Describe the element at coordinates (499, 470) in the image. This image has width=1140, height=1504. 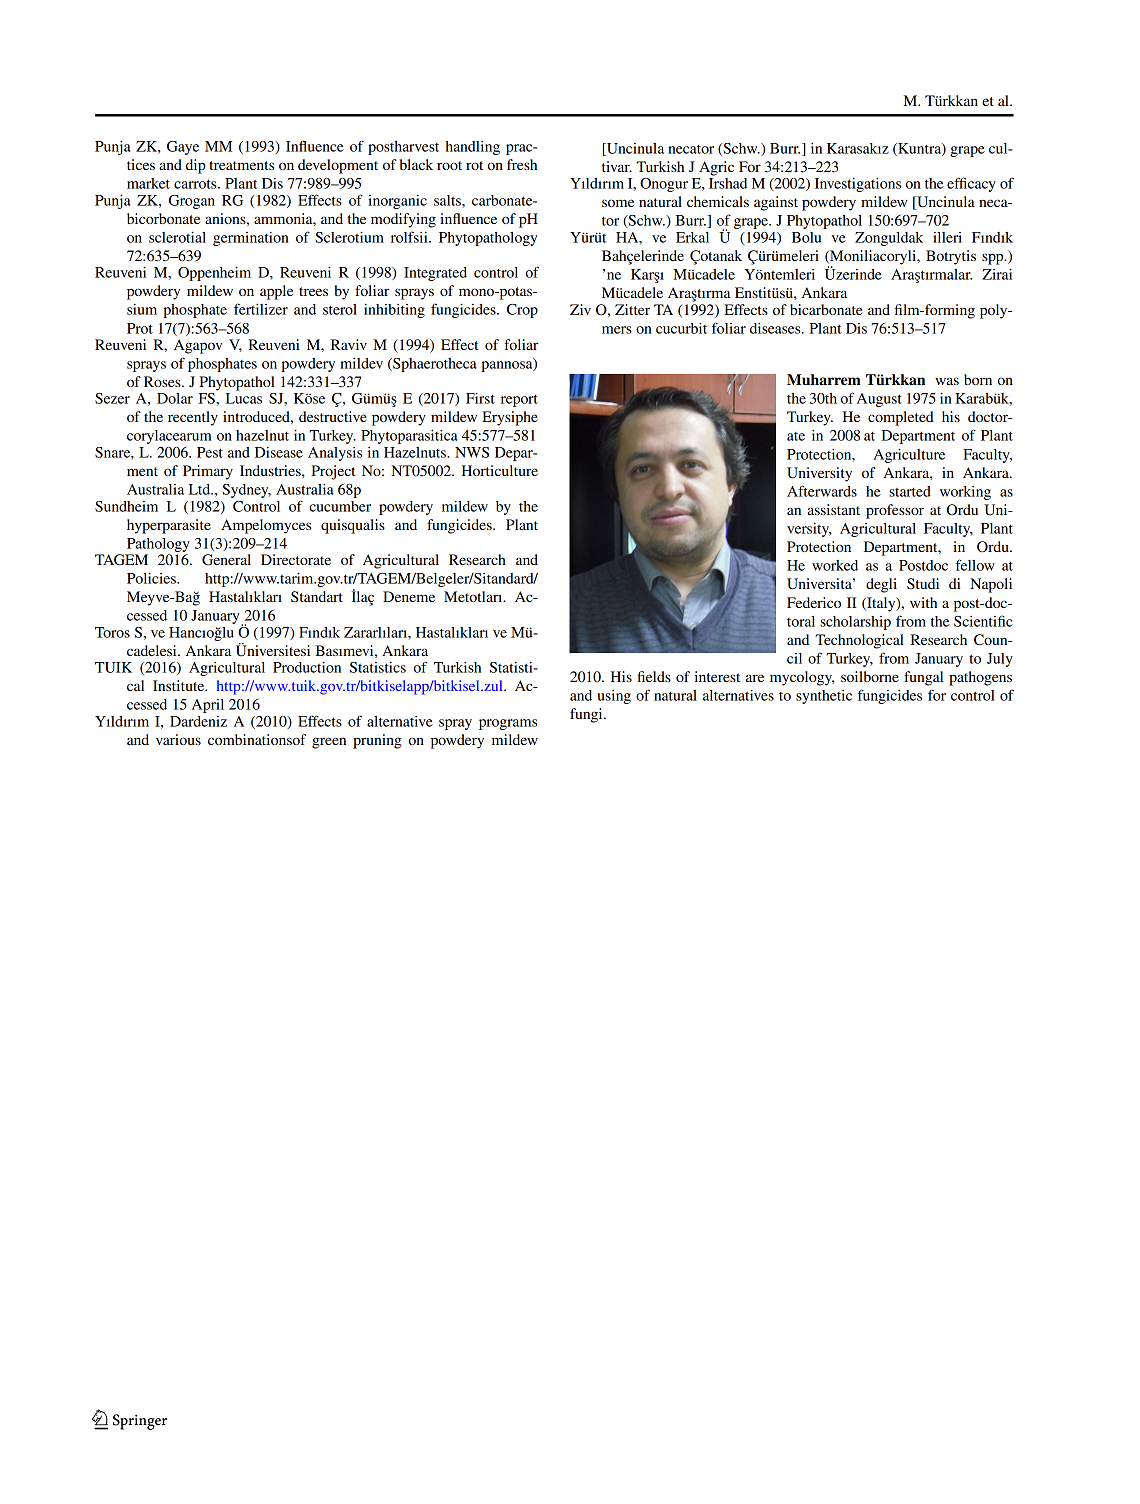
I see `Horticulture` at that location.
